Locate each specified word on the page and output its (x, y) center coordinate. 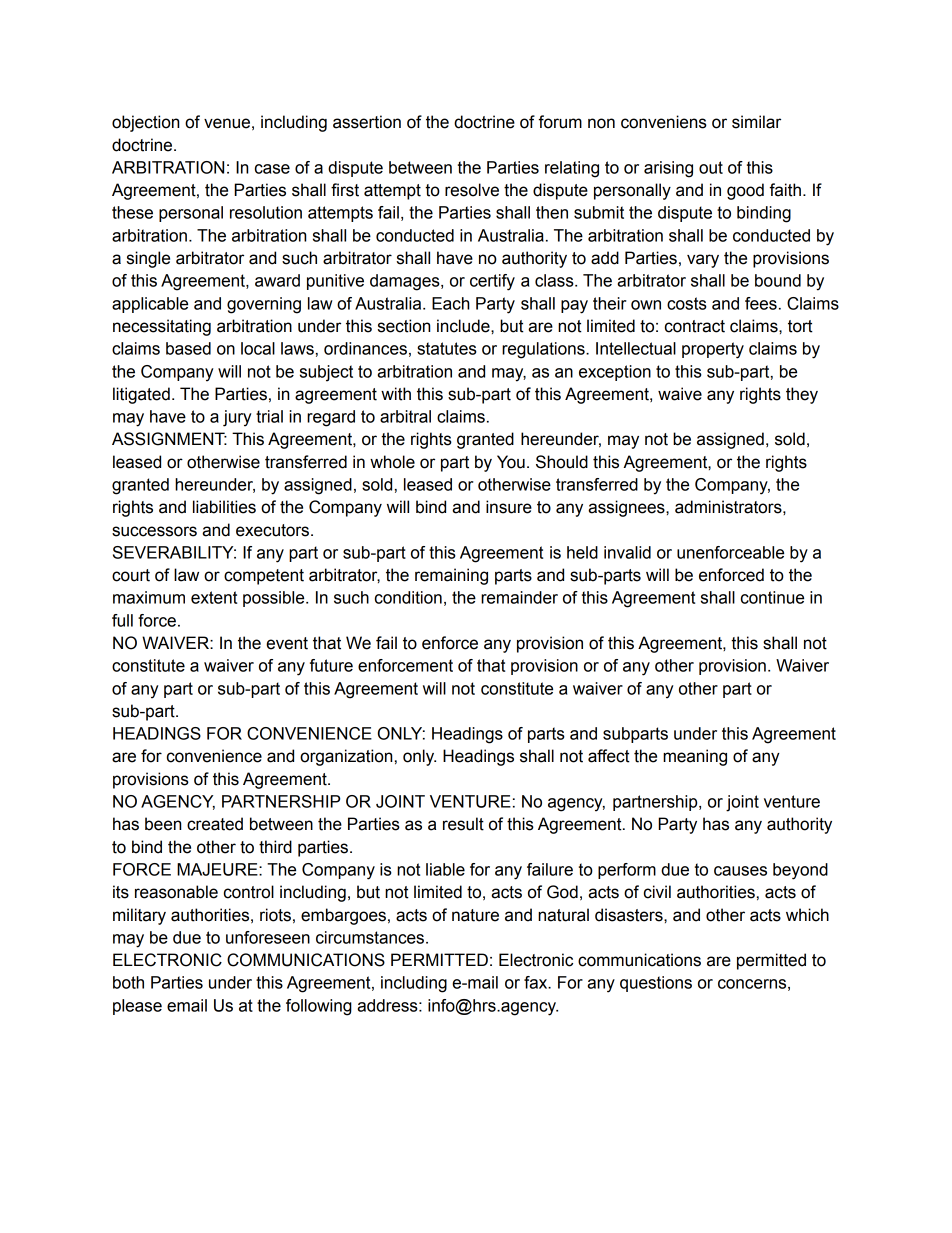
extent (214, 597)
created (215, 824)
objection (145, 123)
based (188, 348)
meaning (695, 757)
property (713, 350)
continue (772, 597)
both (128, 982)
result (463, 824)
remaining (451, 576)
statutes (447, 348)
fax (537, 982)
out (711, 167)
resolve (472, 190)
